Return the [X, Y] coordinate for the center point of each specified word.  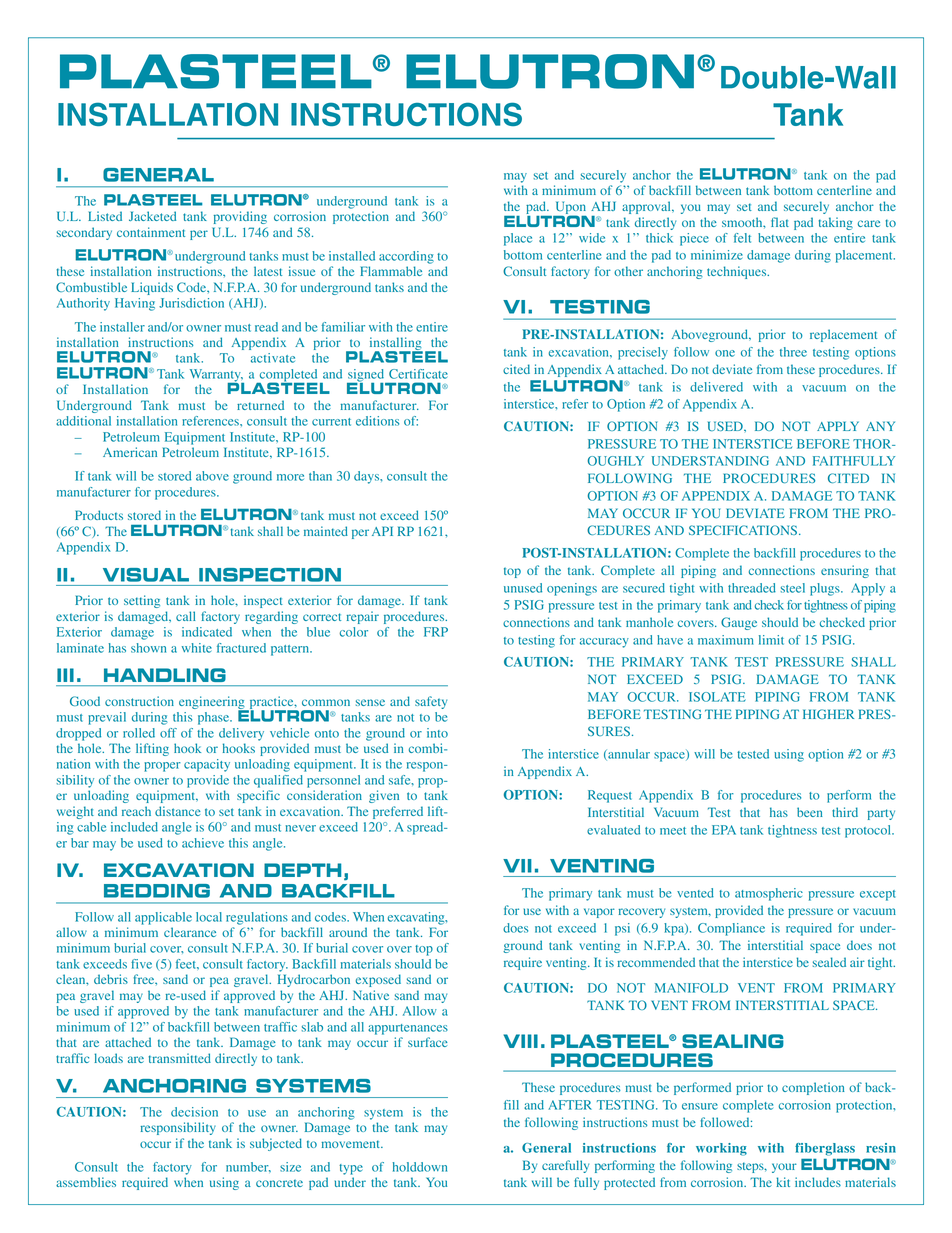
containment [151, 232]
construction [139, 701]
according [406, 257]
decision [194, 1112]
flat [780, 222]
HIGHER [828, 714]
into [437, 733]
